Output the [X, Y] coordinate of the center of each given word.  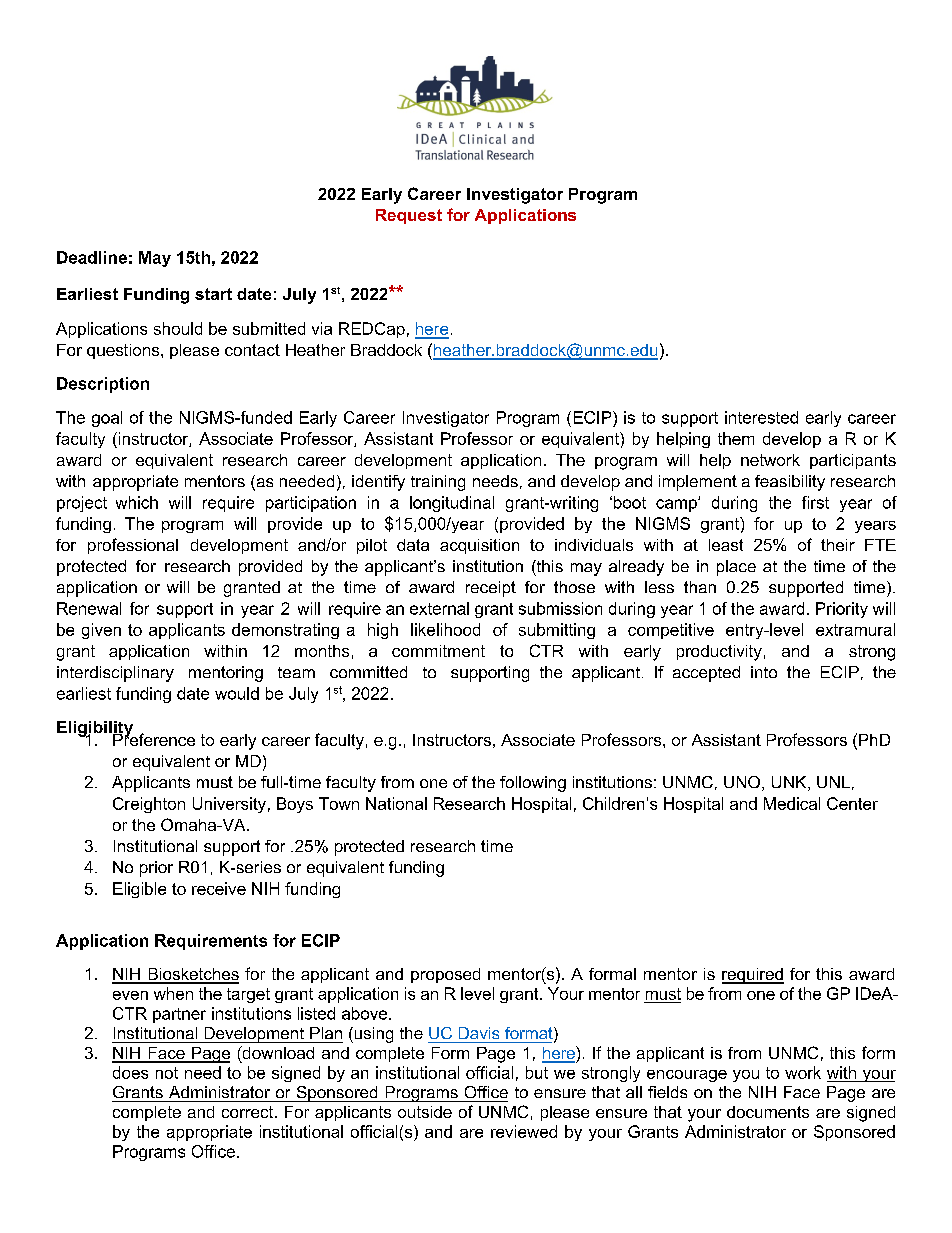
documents [768, 1112]
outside [425, 1112]
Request [409, 216]
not [167, 1073]
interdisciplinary [115, 674]
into [764, 672]
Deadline [92, 257]
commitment [438, 651]
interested [761, 417]
